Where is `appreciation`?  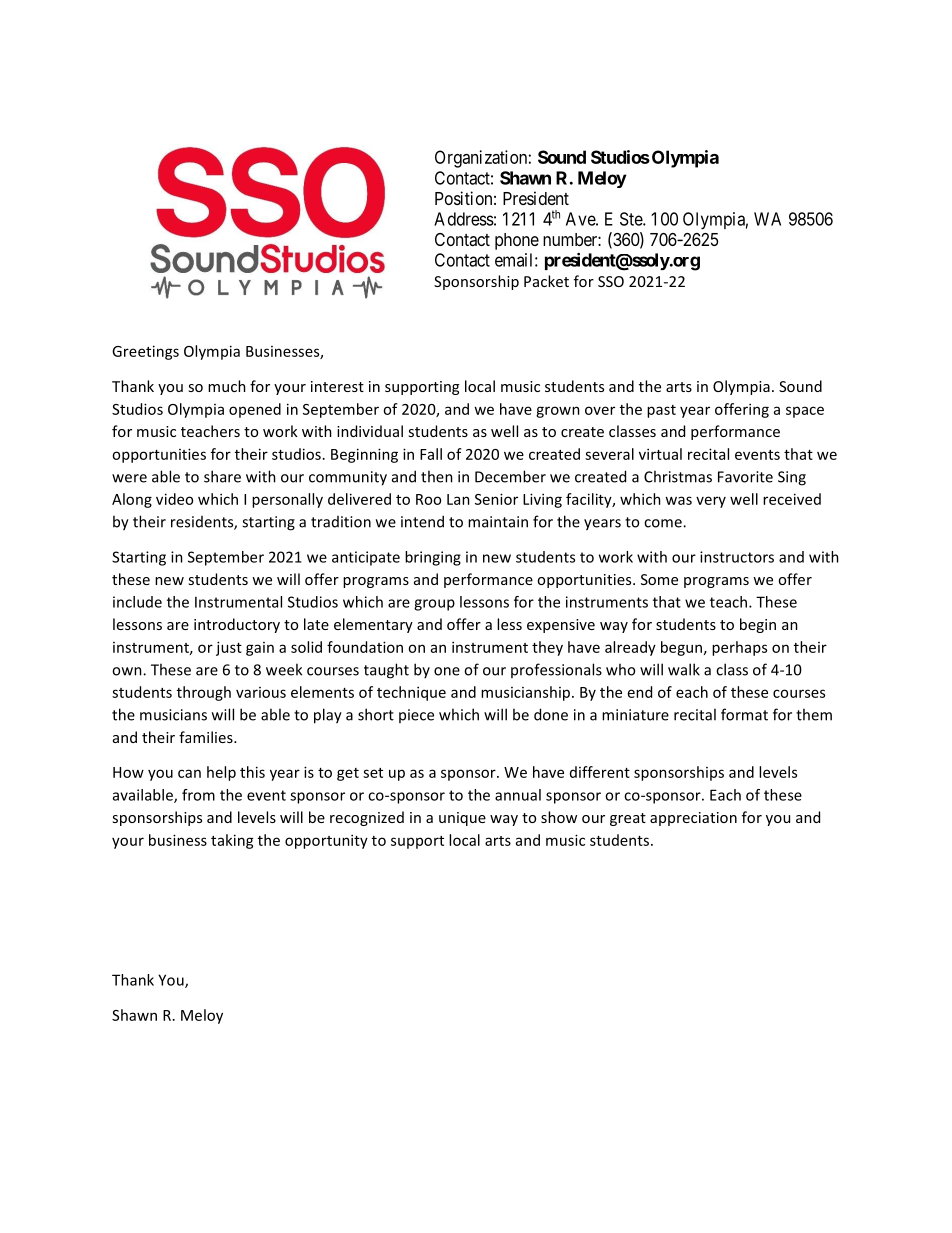 appreciation is located at coordinates (693, 819).
